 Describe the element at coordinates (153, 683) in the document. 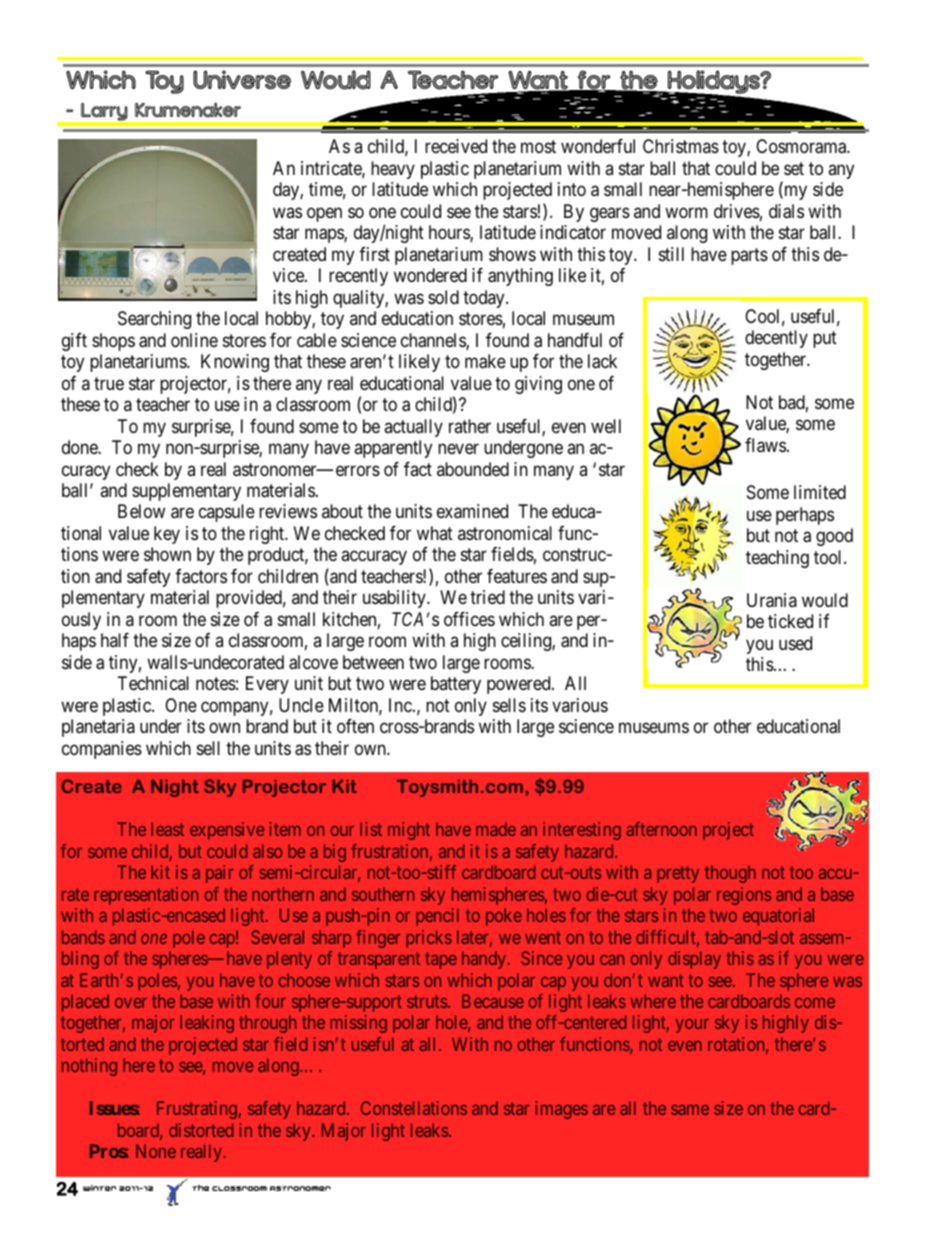

I see `Technical` at that location.
